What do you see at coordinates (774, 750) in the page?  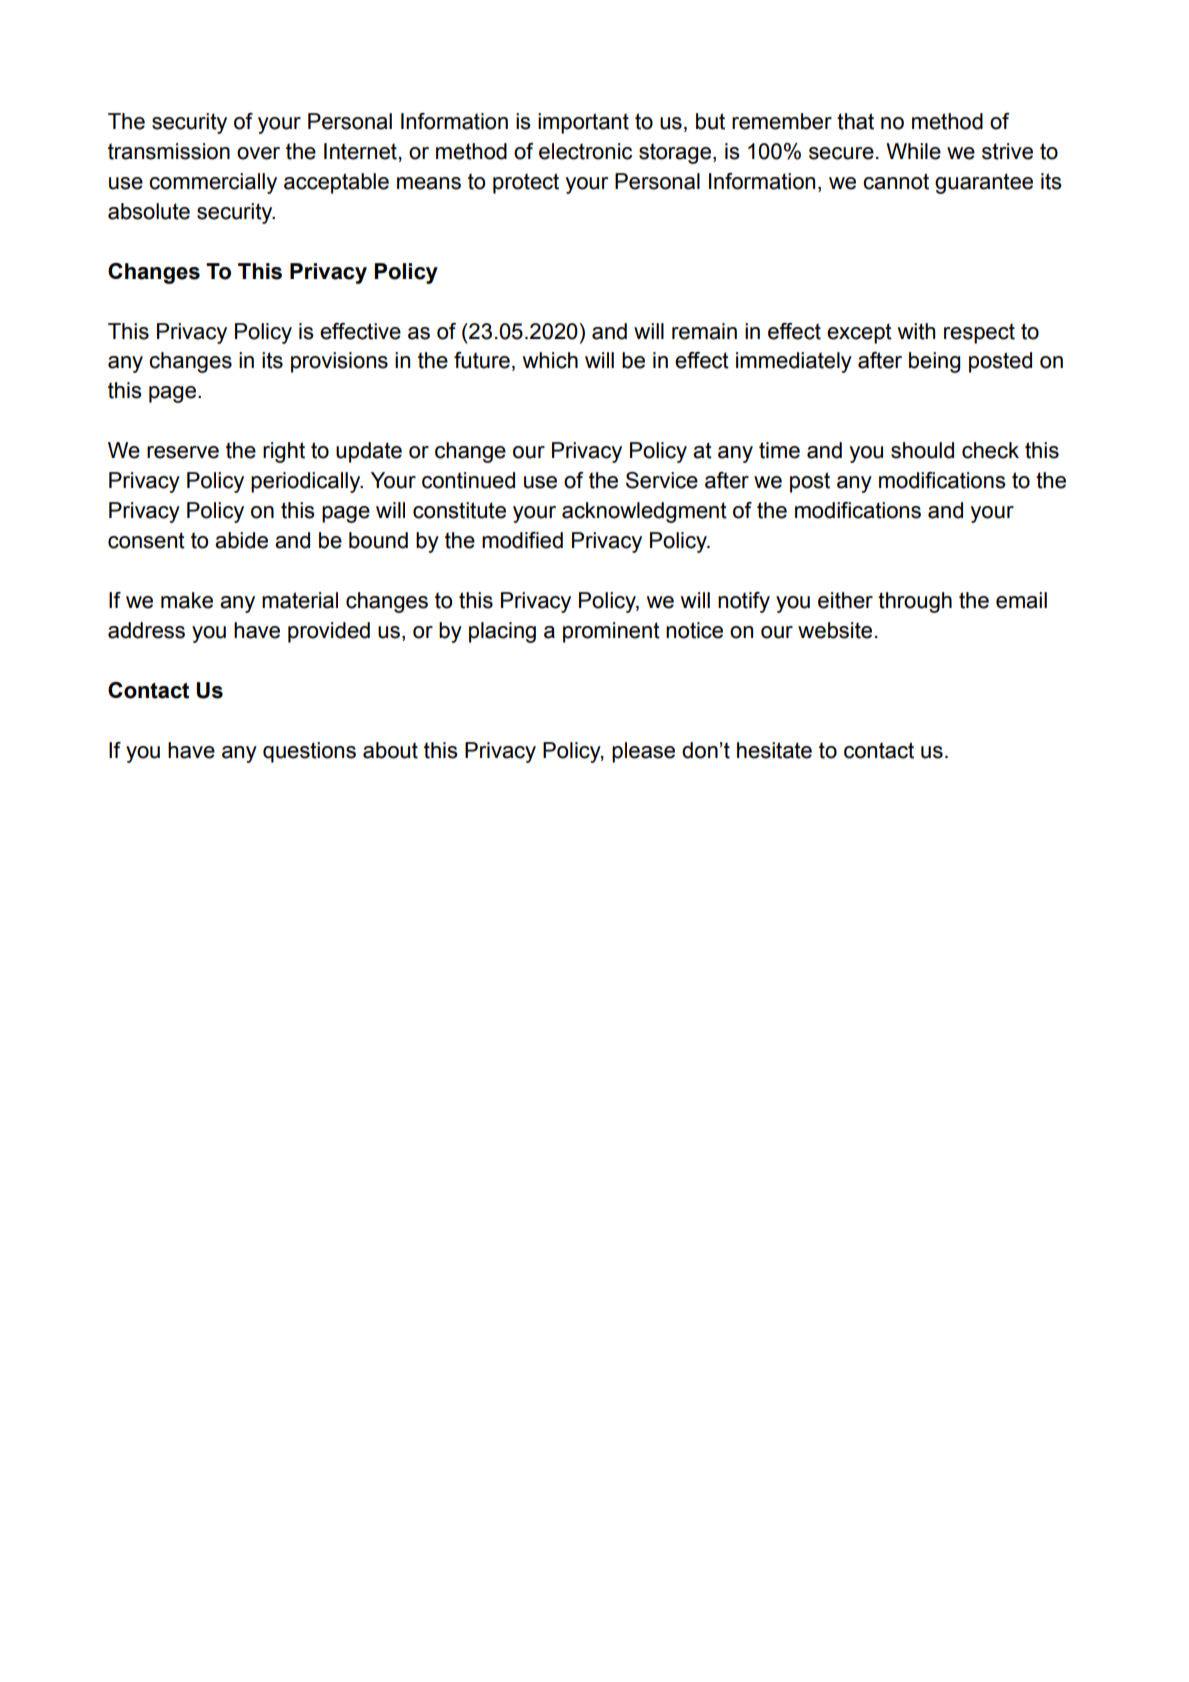 I see `hesitate` at bounding box center [774, 750].
